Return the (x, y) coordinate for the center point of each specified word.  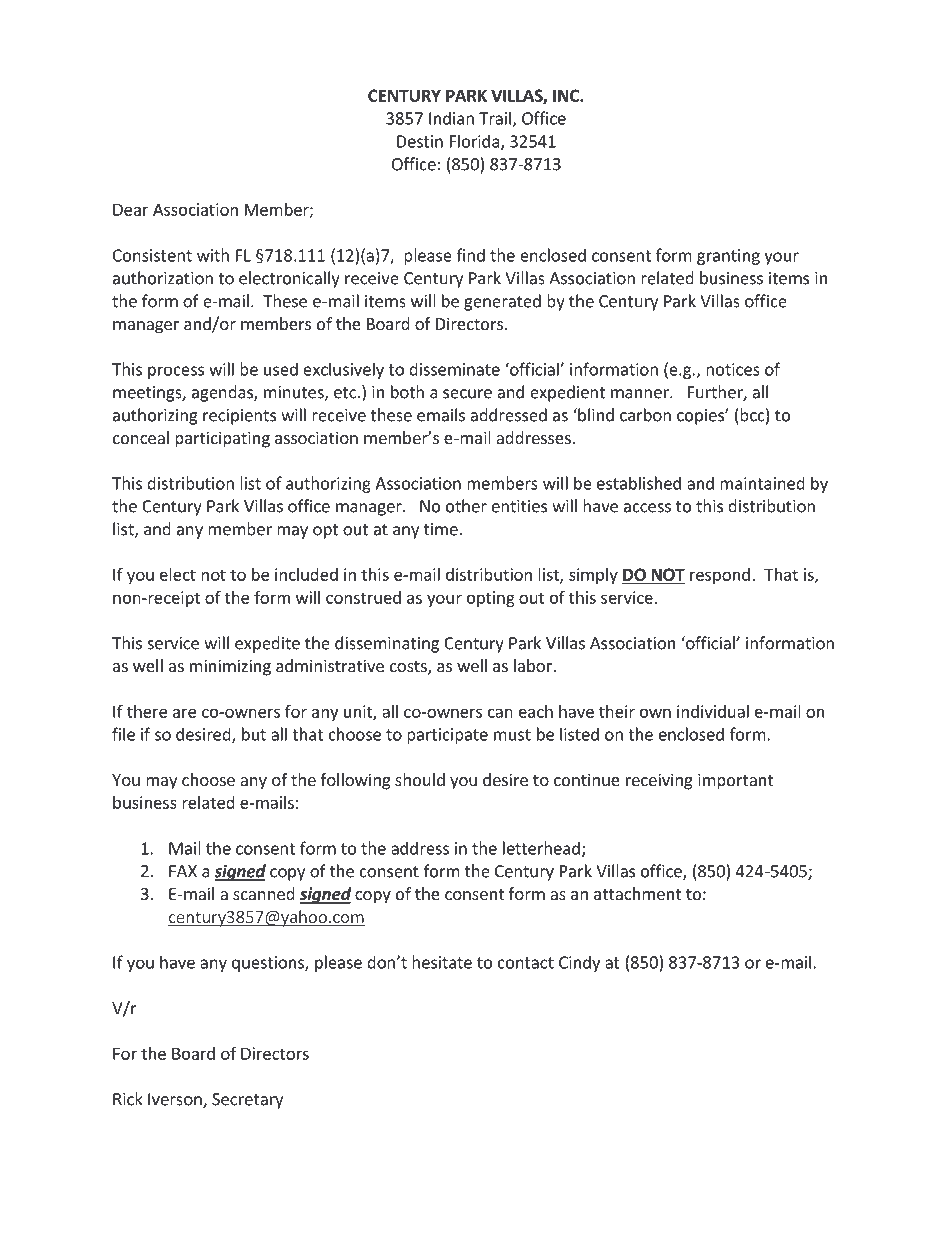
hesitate (442, 962)
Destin (420, 141)
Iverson (176, 1100)
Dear (130, 209)
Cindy (579, 963)
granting (728, 257)
